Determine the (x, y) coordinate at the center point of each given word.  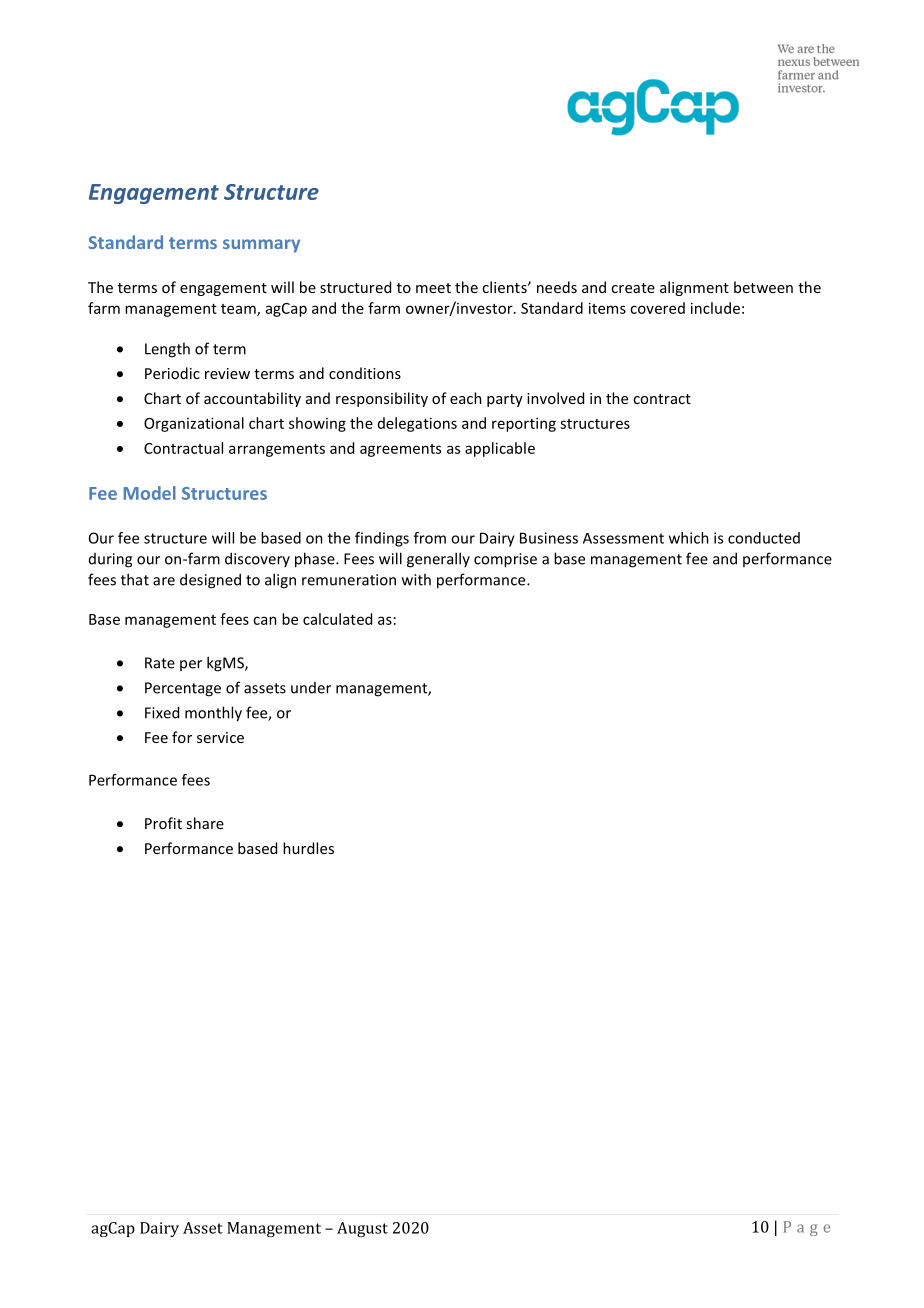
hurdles (308, 848)
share (205, 823)
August (362, 1229)
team (239, 310)
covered (657, 308)
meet (433, 288)
